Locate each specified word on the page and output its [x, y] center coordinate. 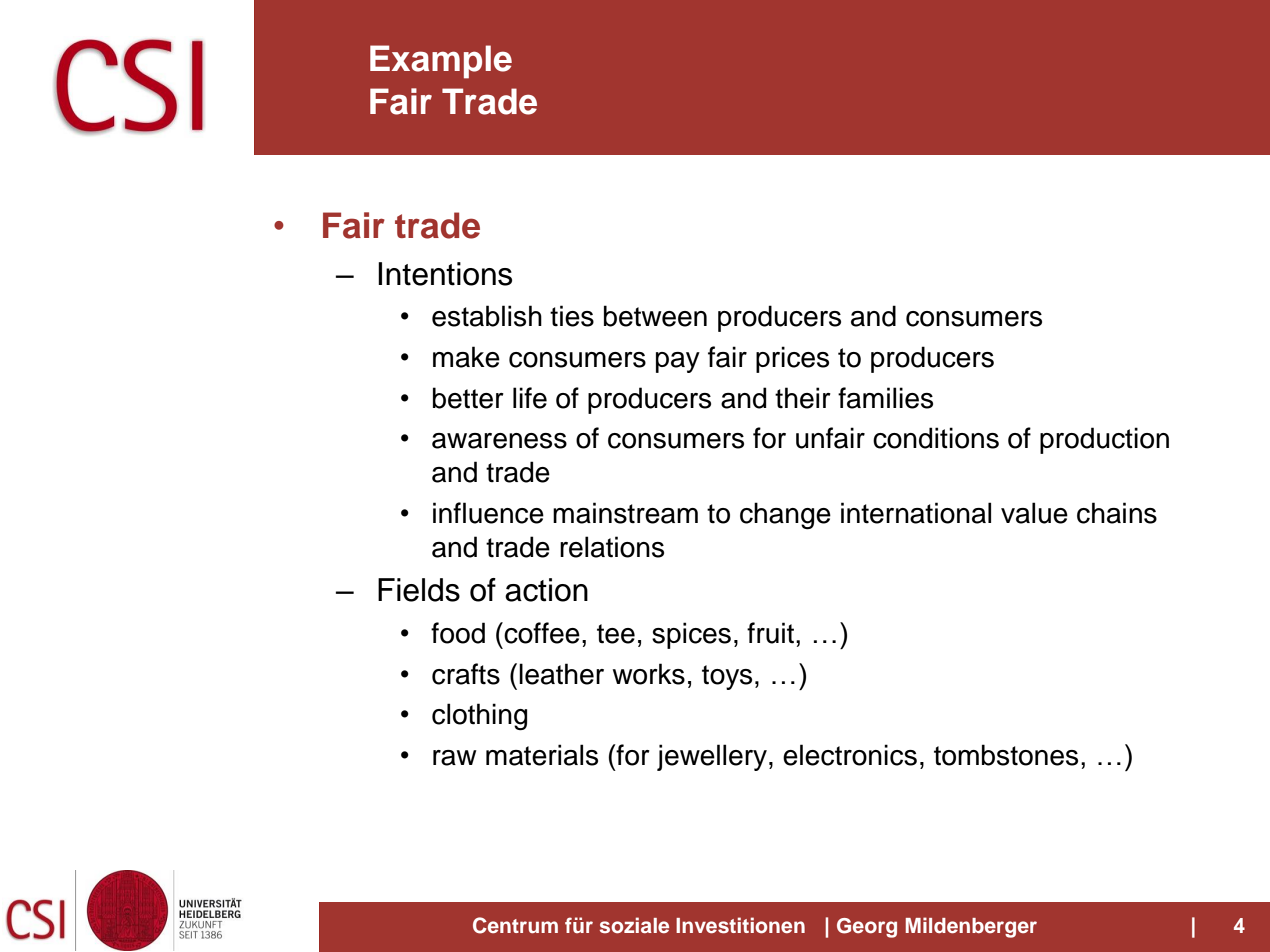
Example [441, 62]
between [655, 316]
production [1104, 440]
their [803, 398]
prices [792, 359]
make [466, 357]
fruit [770, 633]
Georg [867, 928]
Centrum [515, 925]
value [1034, 513]
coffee [541, 633]
